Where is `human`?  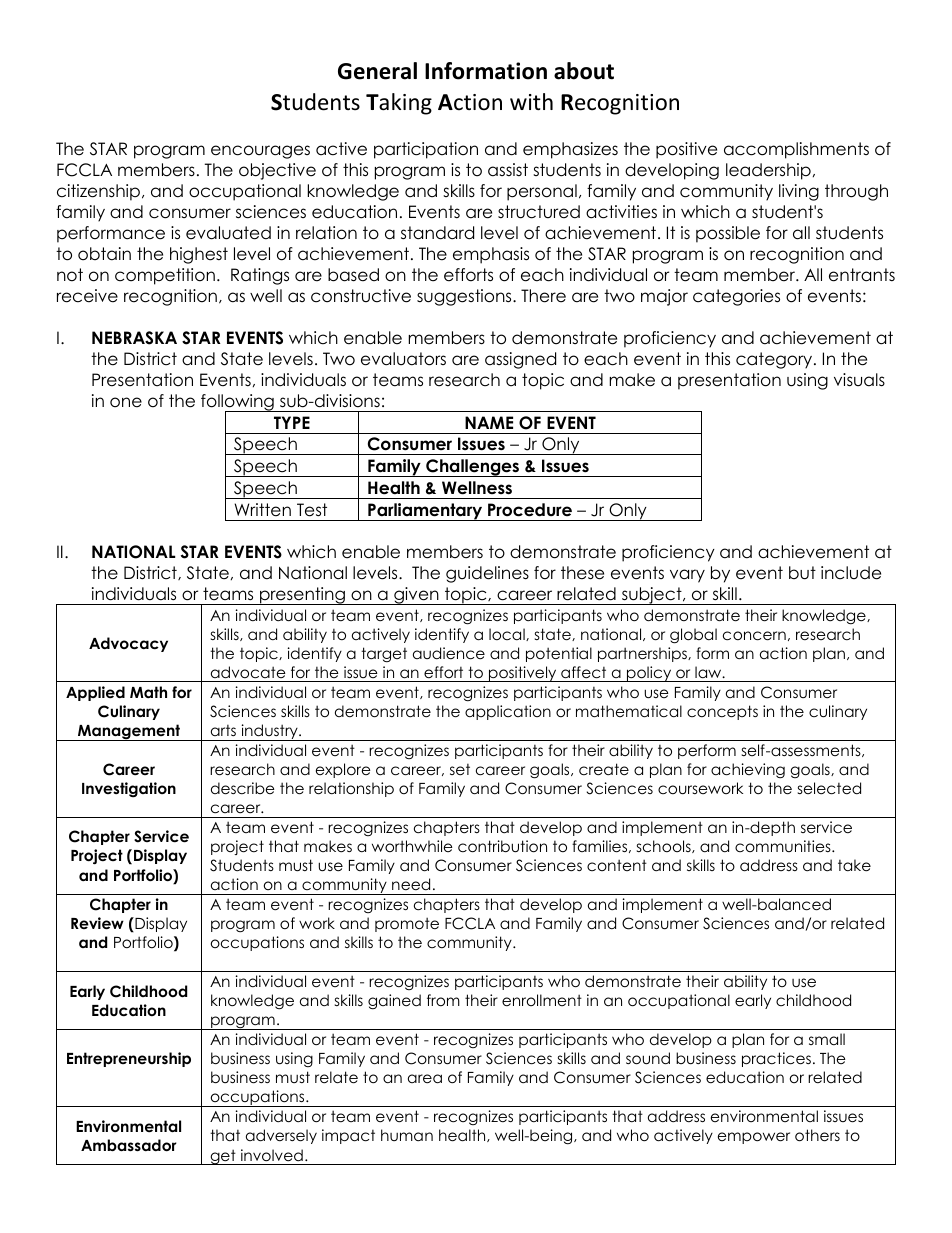 human is located at coordinates (407, 1135).
